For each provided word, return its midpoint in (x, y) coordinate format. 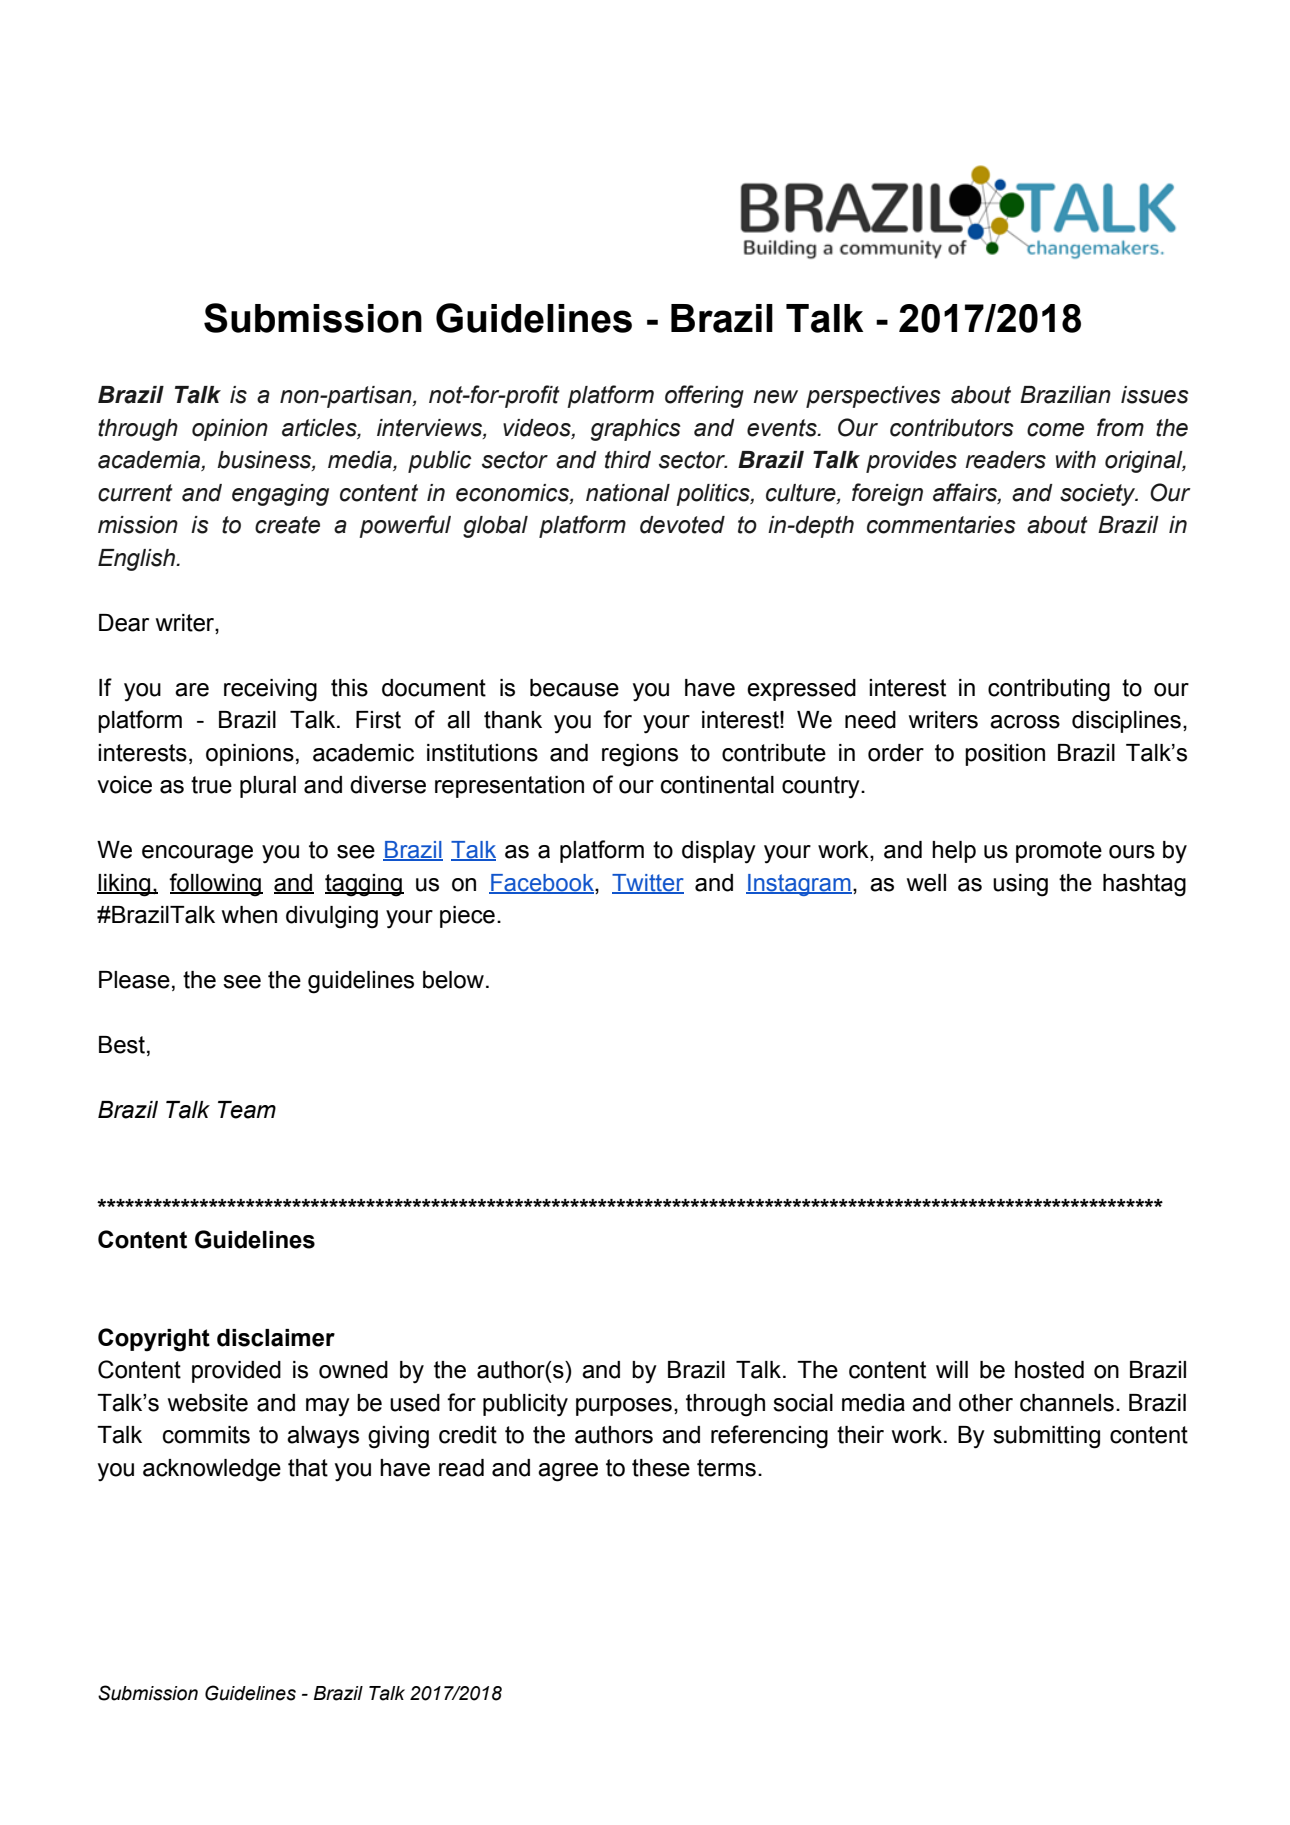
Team (247, 1110)
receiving (270, 690)
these (661, 1468)
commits (206, 1435)
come (1055, 430)
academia (150, 461)
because (574, 688)
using (1020, 885)
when (249, 915)
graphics (636, 430)
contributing (1049, 690)
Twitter (648, 883)
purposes (624, 1407)
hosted (1049, 1370)
